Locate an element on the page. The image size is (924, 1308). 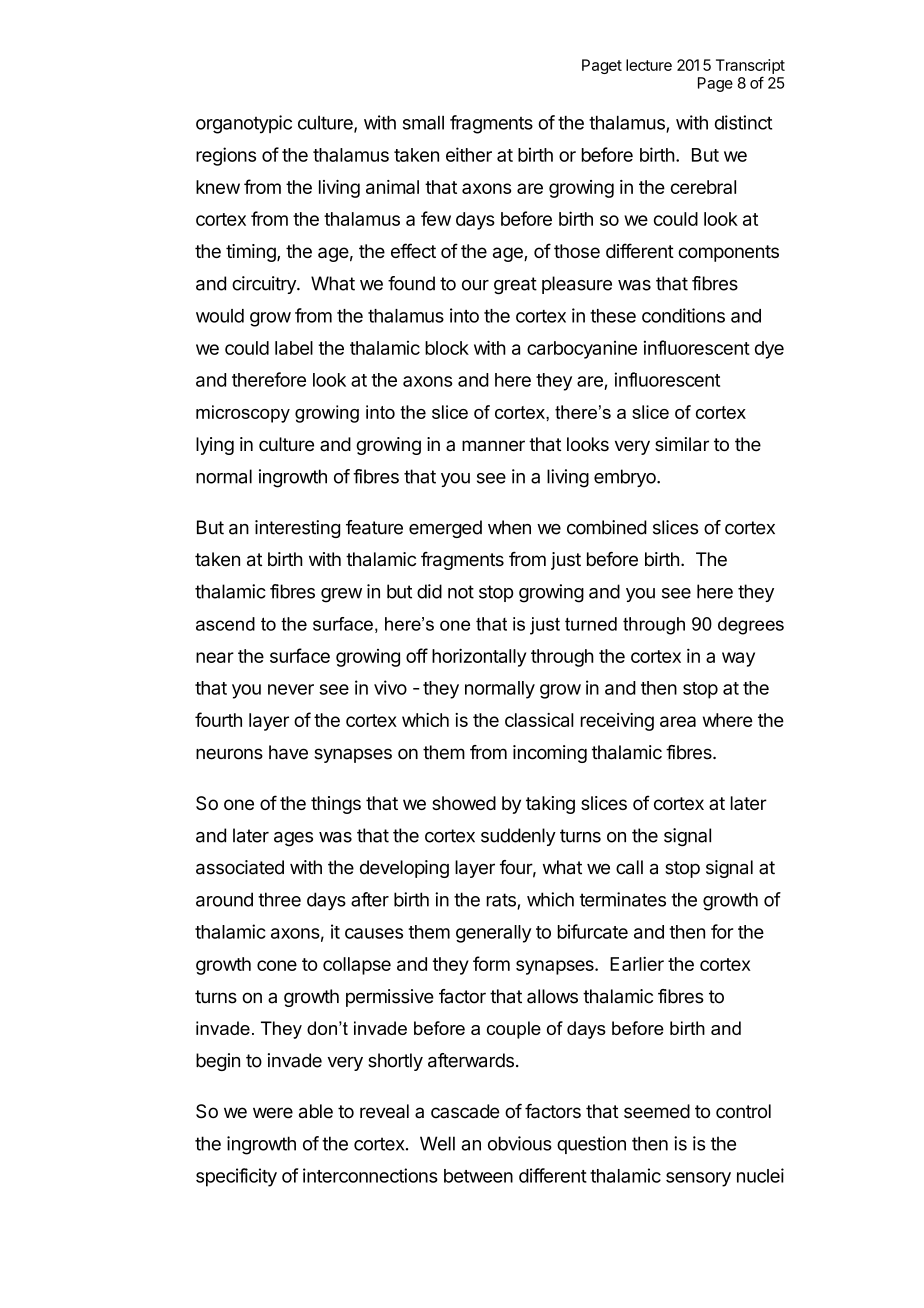
distinct is located at coordinates (743, 122).
